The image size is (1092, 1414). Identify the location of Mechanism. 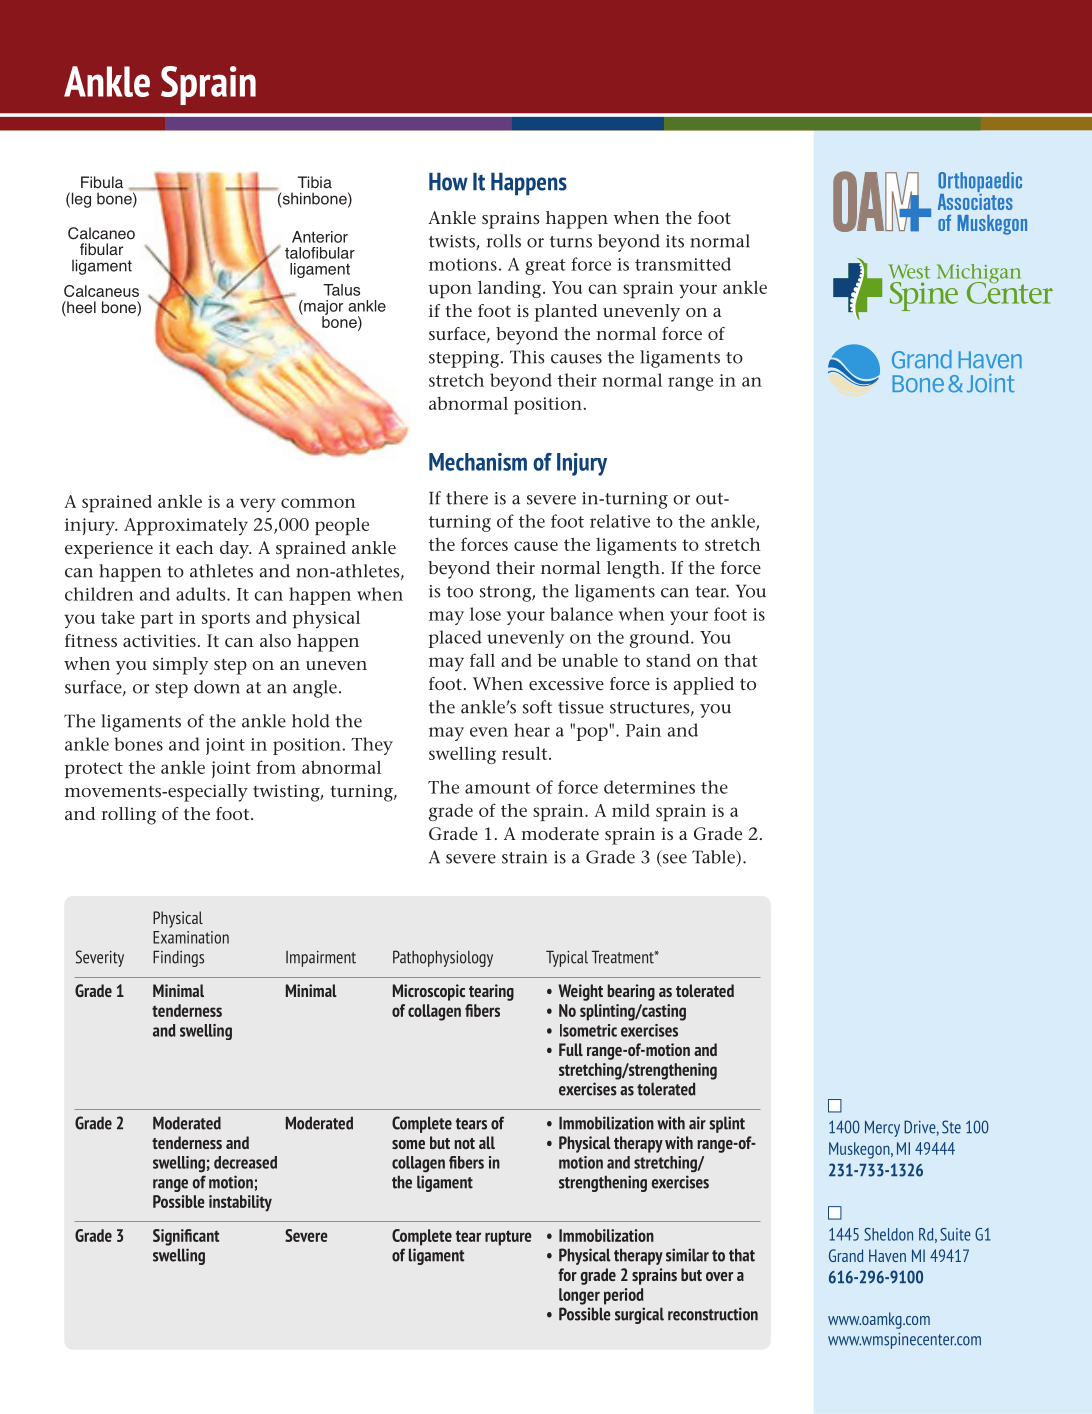
(478, 462).
